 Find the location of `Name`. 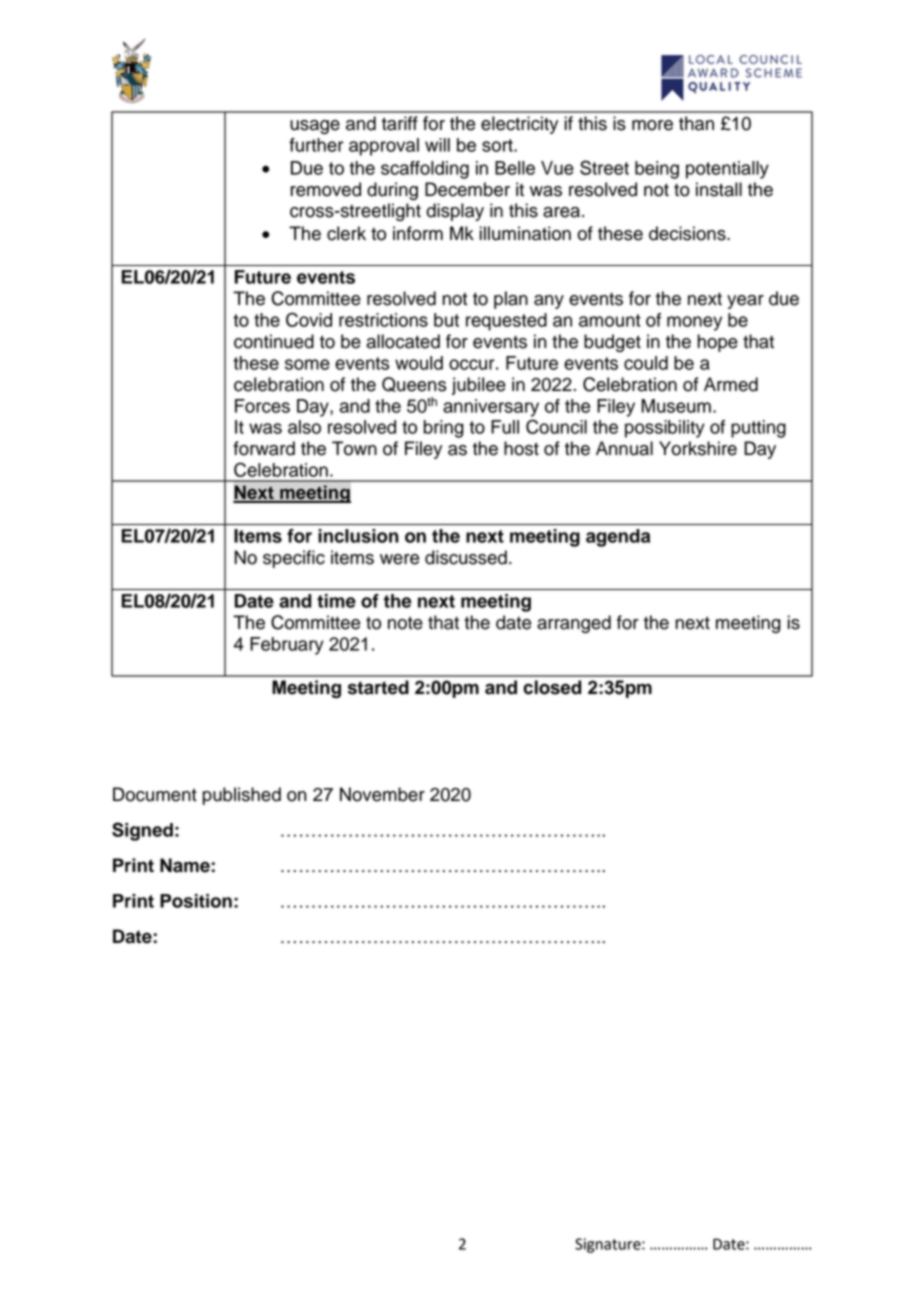

Name is located at coordinates (186, 865).
